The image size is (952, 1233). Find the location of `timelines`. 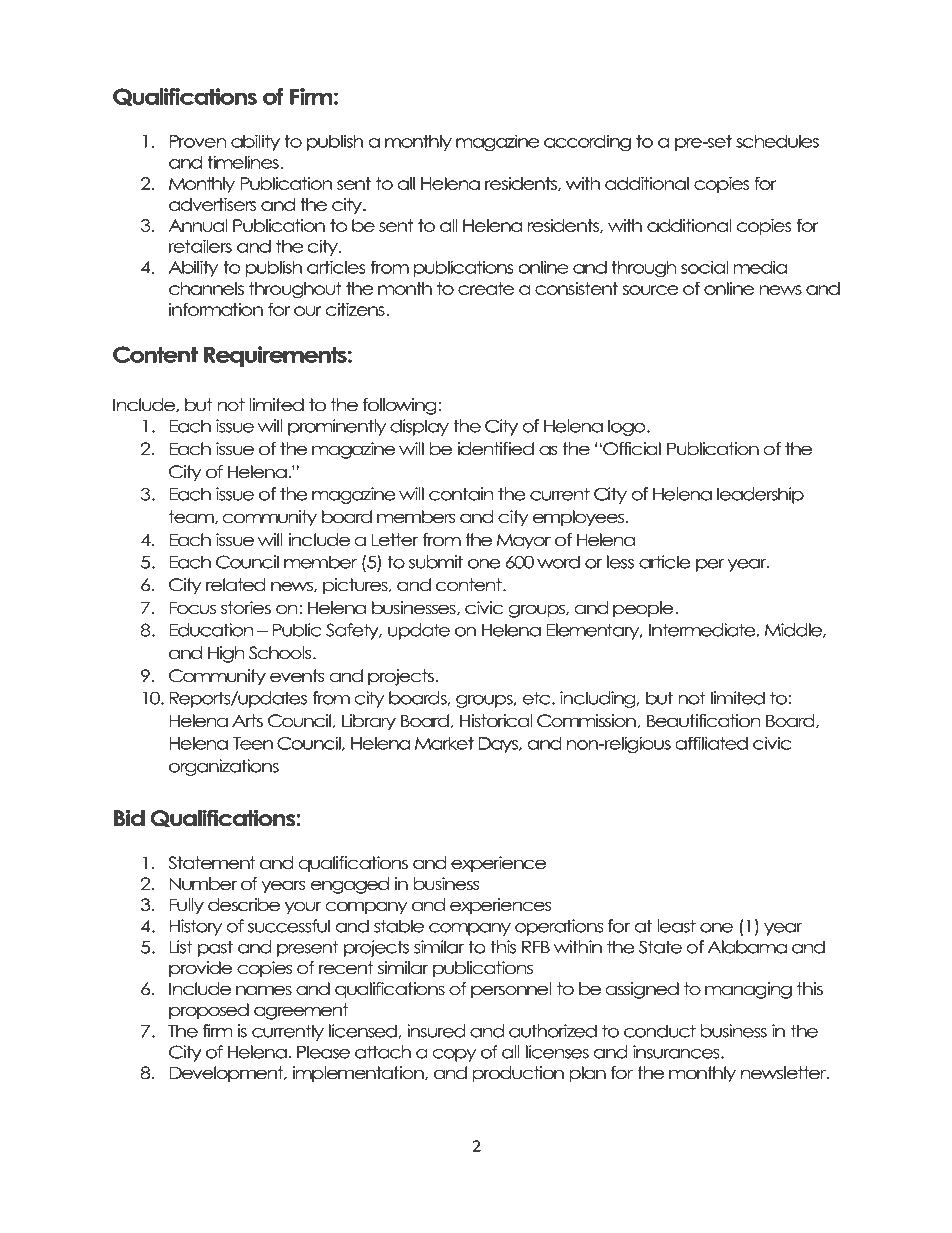

timelines is located at coordinates (244, 162).
